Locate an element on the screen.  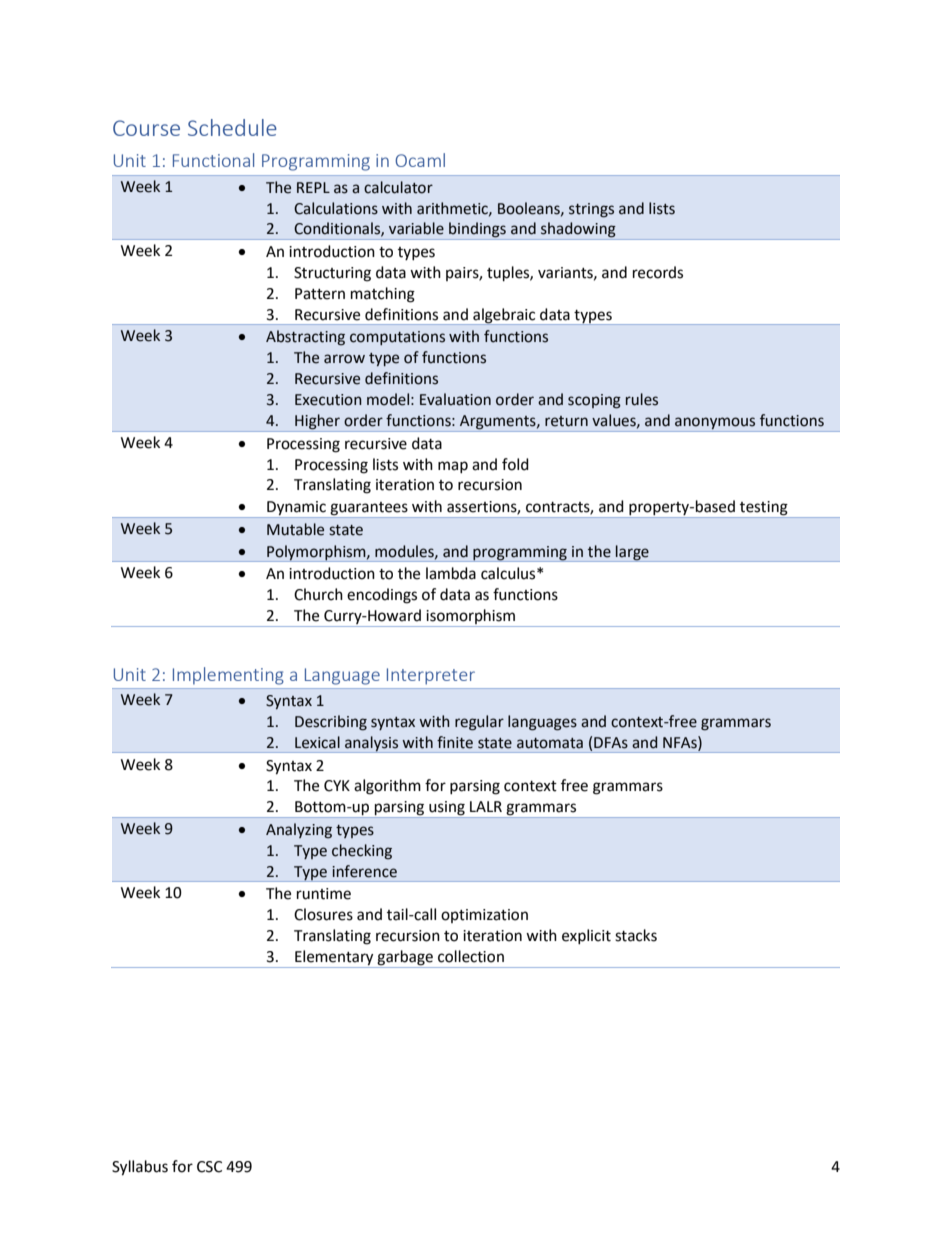
large is located at coordinates (632, 553).
